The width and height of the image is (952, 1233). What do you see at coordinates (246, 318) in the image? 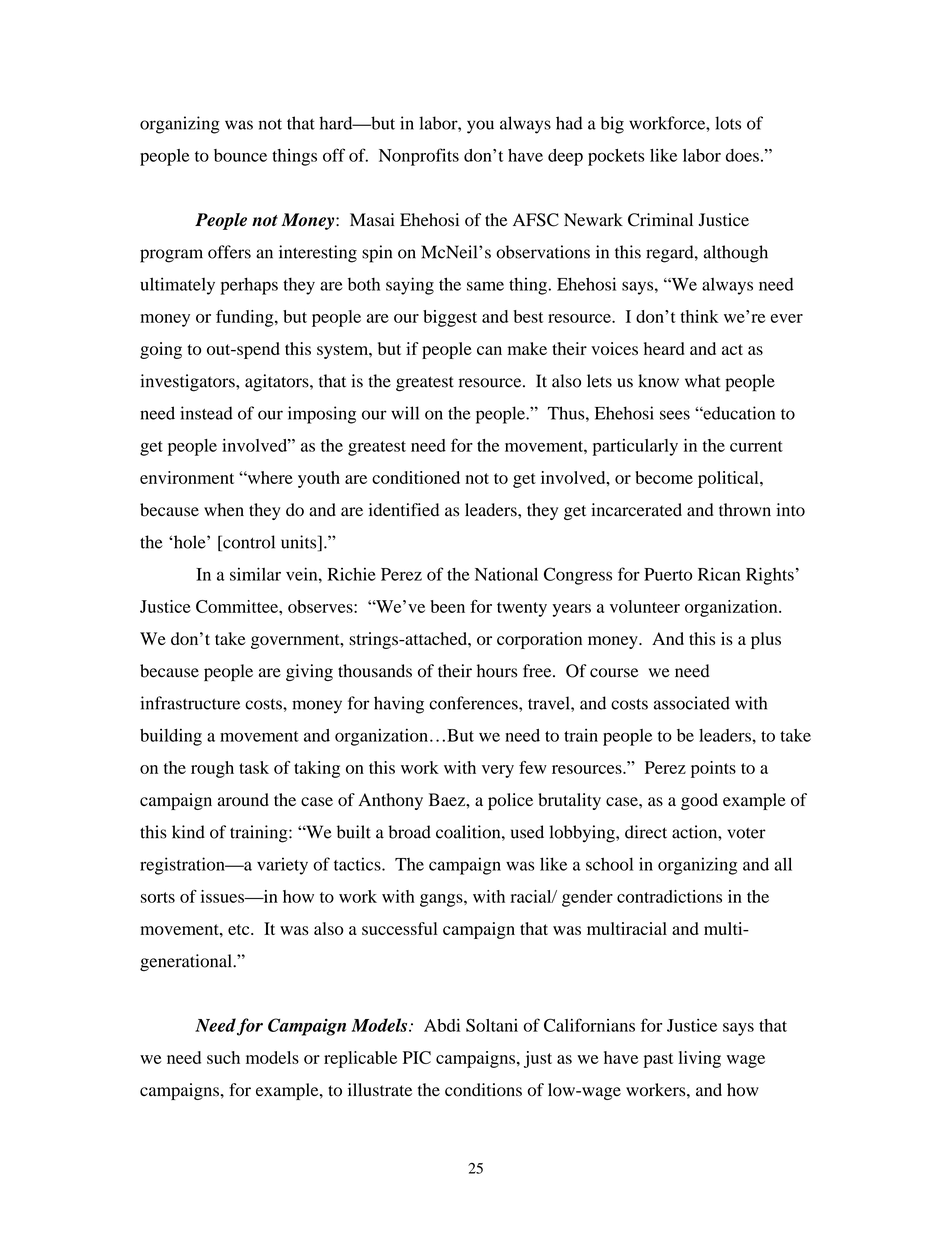
I see `funding` at bounding box center [246, 318].
